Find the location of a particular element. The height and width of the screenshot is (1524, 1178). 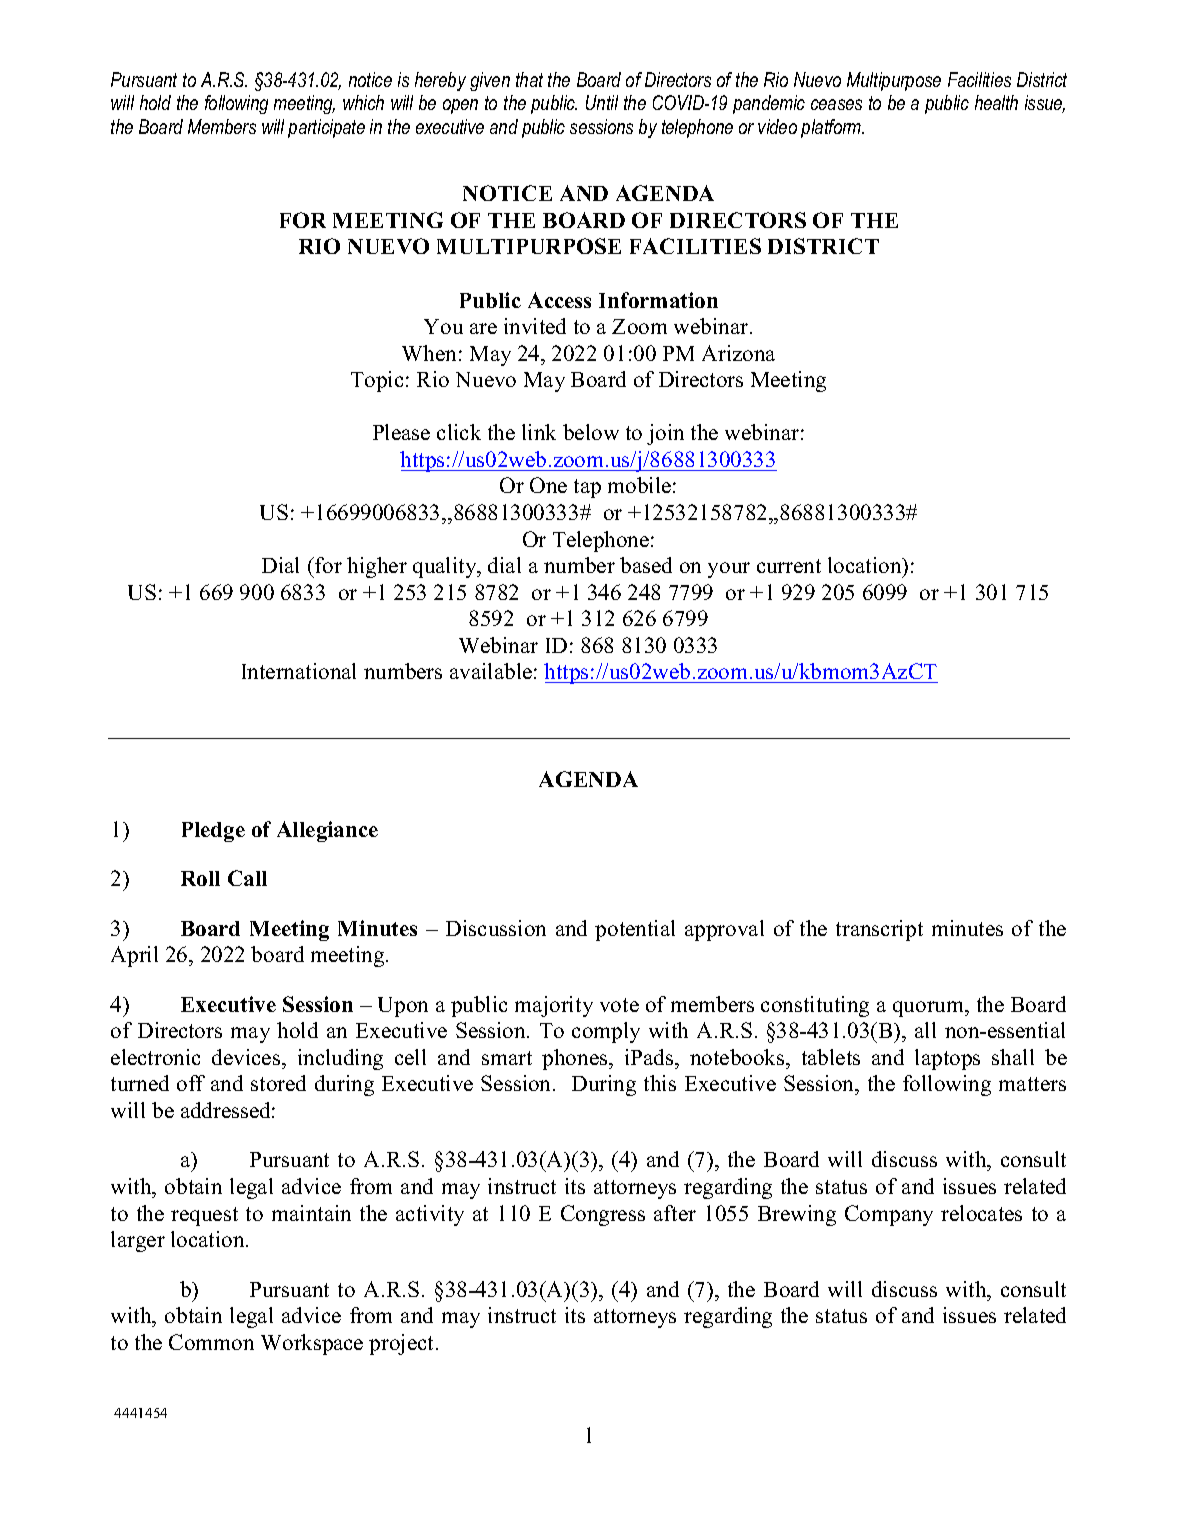

health is located at coordinates (996, 102).
